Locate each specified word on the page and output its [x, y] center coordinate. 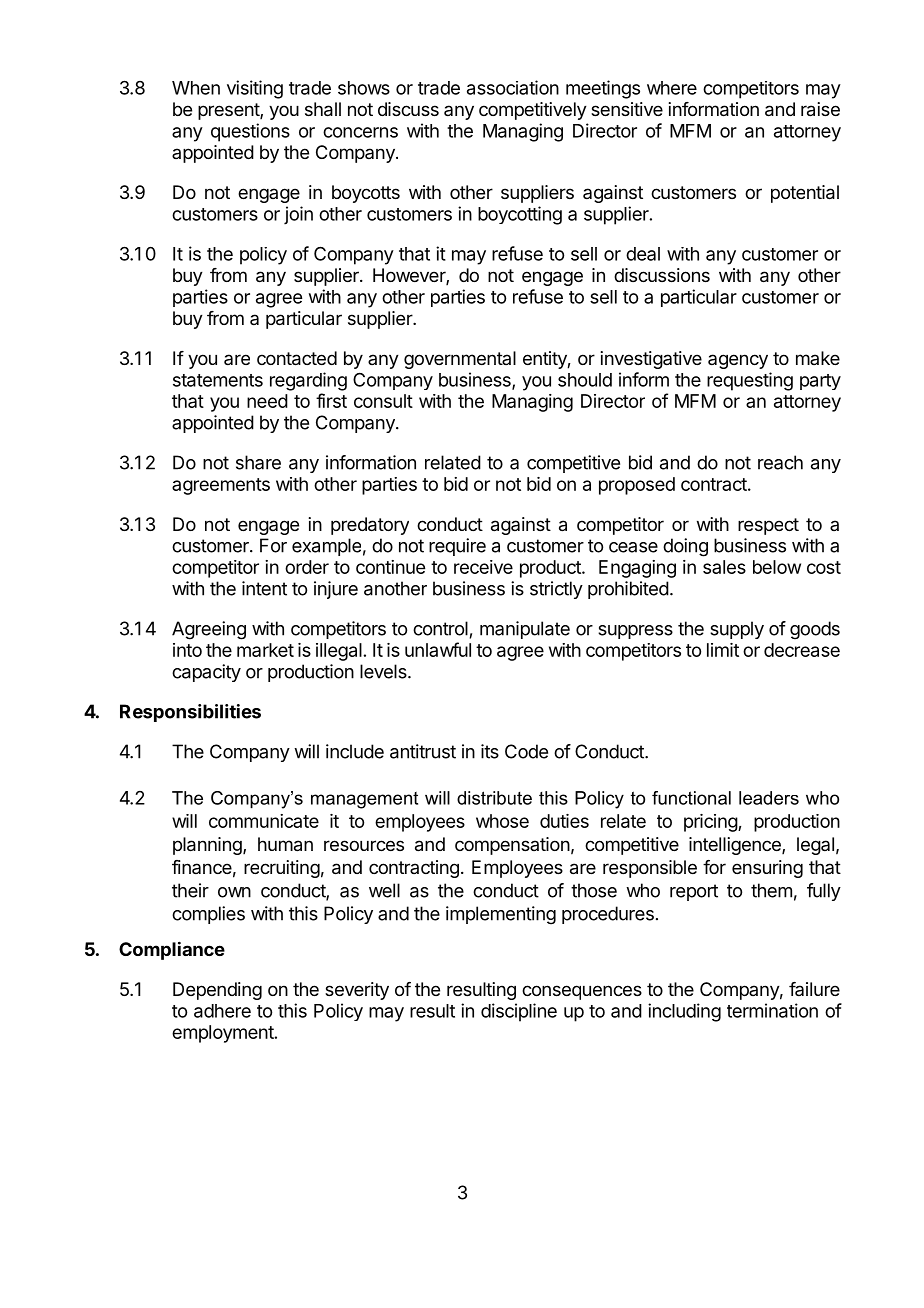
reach [780, 462]
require [457, 547]
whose [502, 821]
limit [723, 650]
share [258, 462]
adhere [222, 1011]
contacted [297, 358]
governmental [460, 360]
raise [820, 109]
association [513, 87]
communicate [264, 821]
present [229, 111]
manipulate [525, 630]
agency [738, 361]
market [265, 650]
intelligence [736, 846]
